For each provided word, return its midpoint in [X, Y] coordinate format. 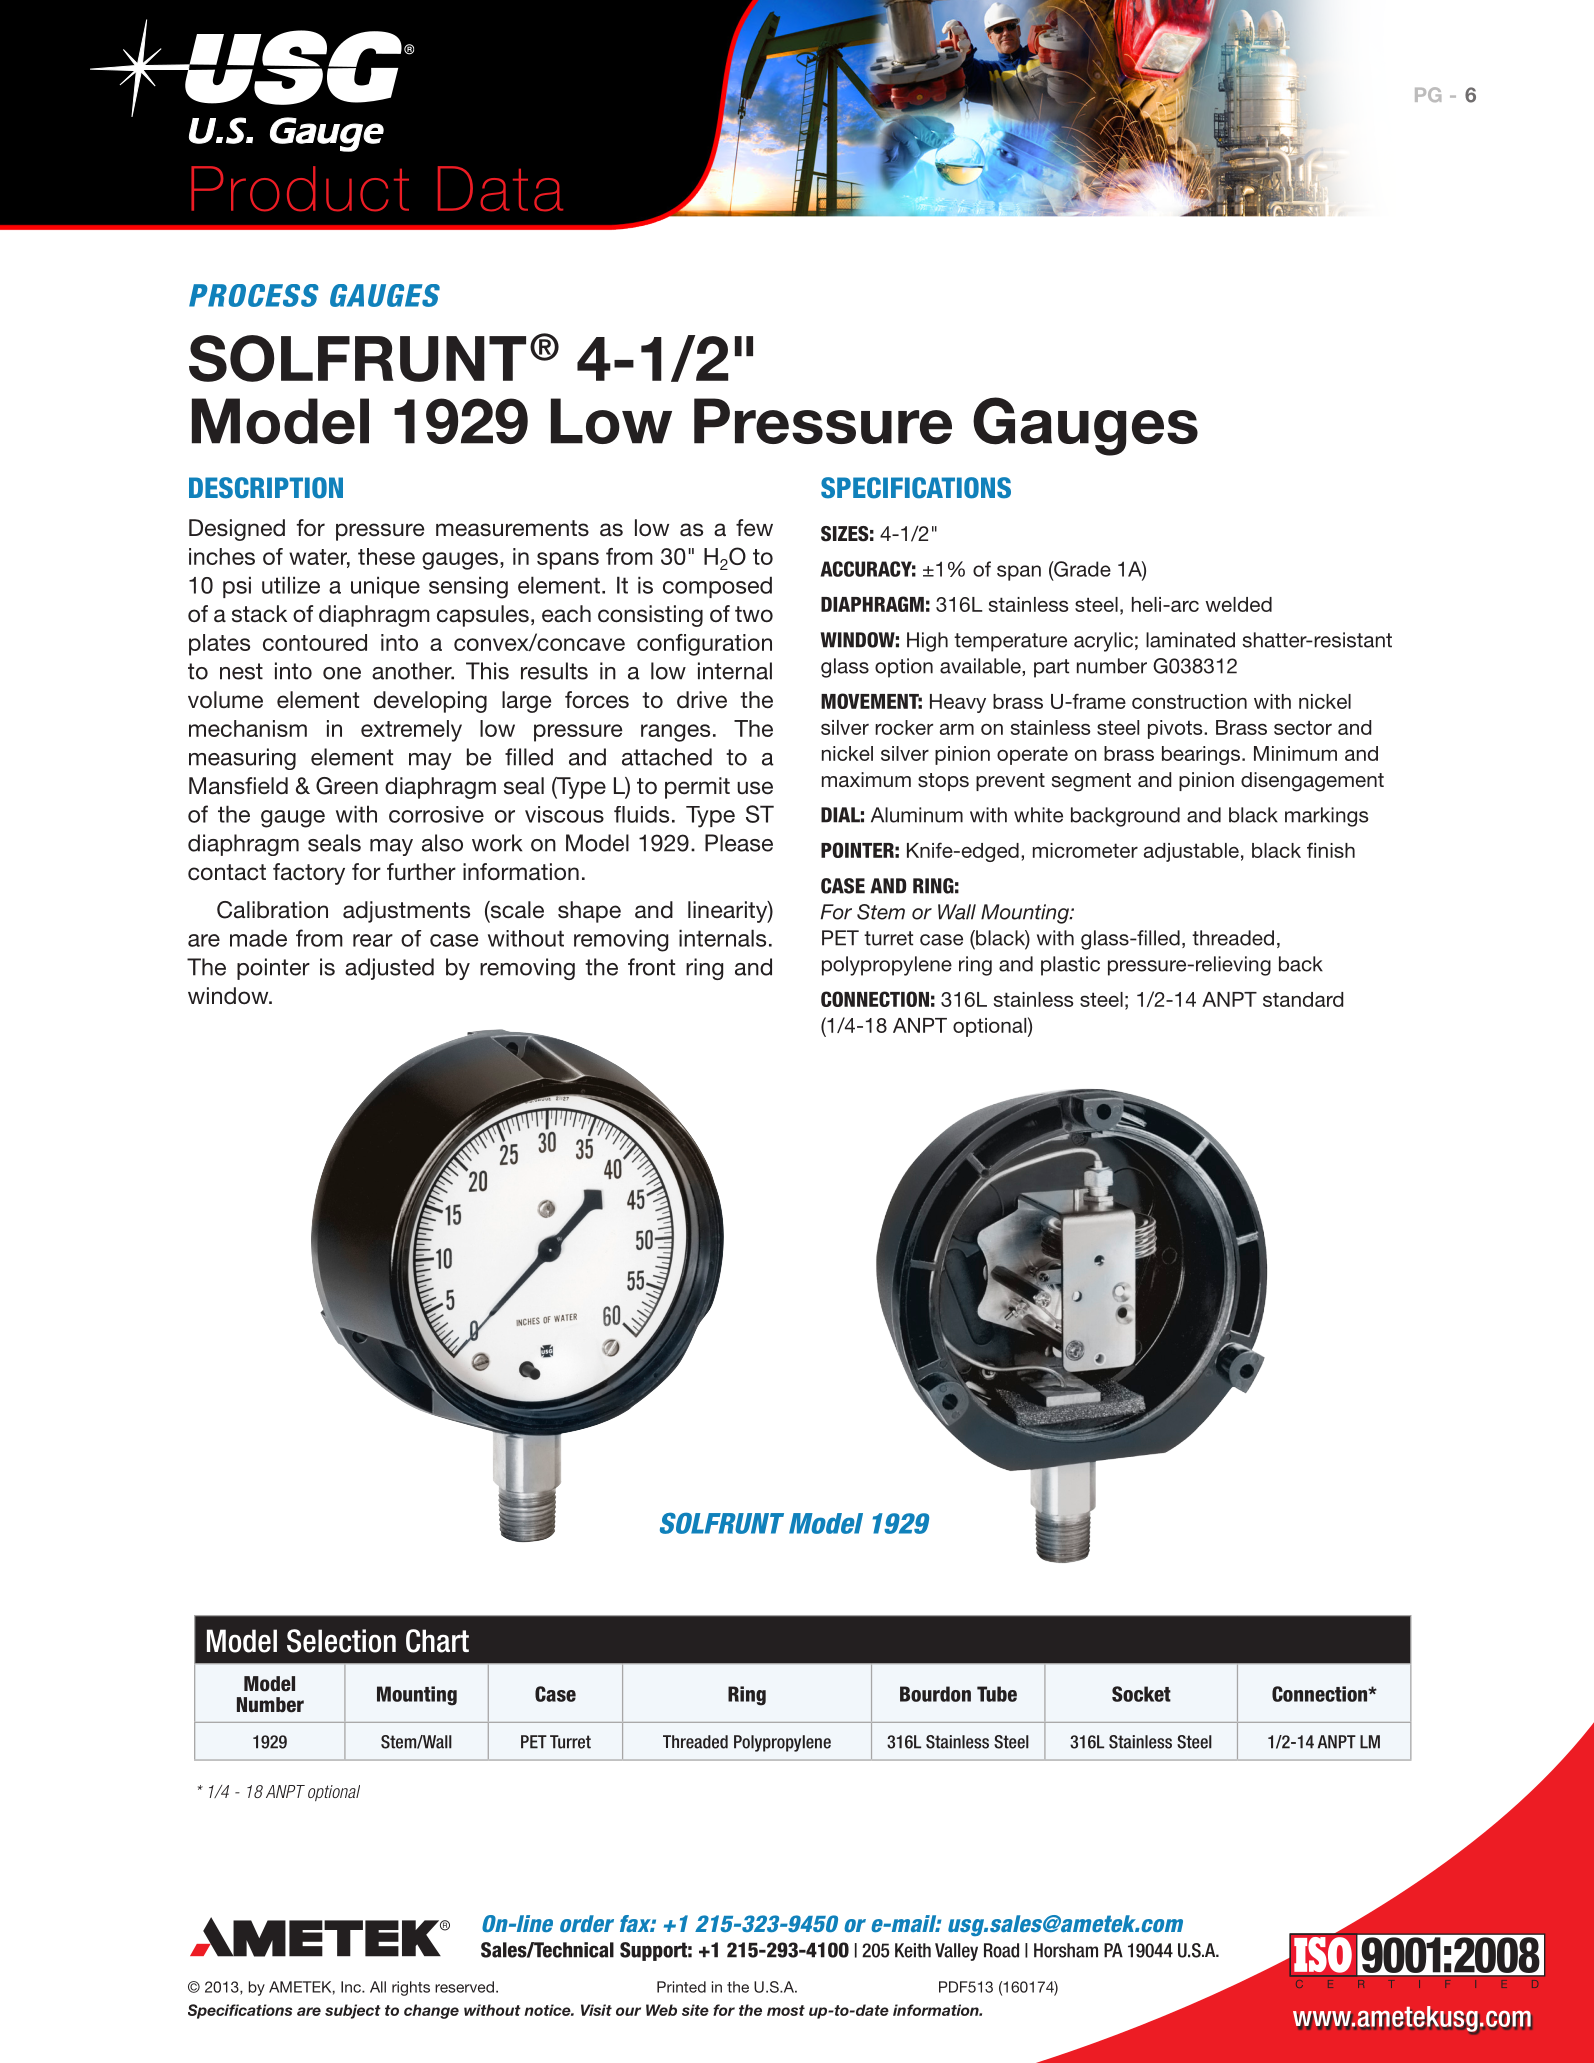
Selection [341, 1641]
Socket [1141, 1694]
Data [500, 188]
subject [353, 2011]
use [755, 788]
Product [300, 188]
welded [1238, 604]
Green [347, 786]
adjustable [1191, 852]
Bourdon [935, 1694]
